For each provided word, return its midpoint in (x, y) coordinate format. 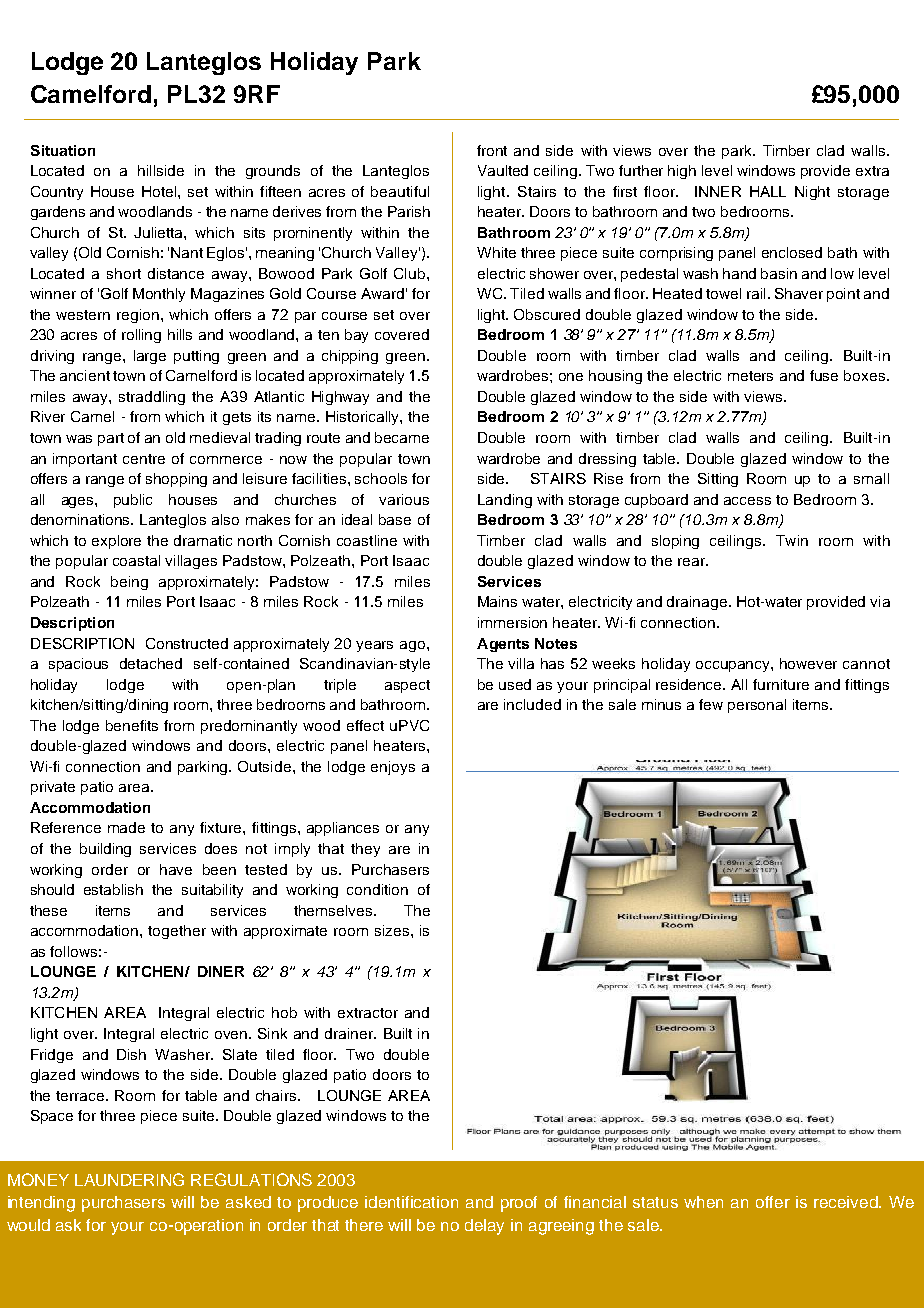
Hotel (160, 191)
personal (757, 706)
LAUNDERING (129, 1179)
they (365, 850)
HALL (768, 191)
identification (411, 1202)
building (105, 850)
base (395, 519)
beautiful (400, 191)
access (747, 501)
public (133, 501)
